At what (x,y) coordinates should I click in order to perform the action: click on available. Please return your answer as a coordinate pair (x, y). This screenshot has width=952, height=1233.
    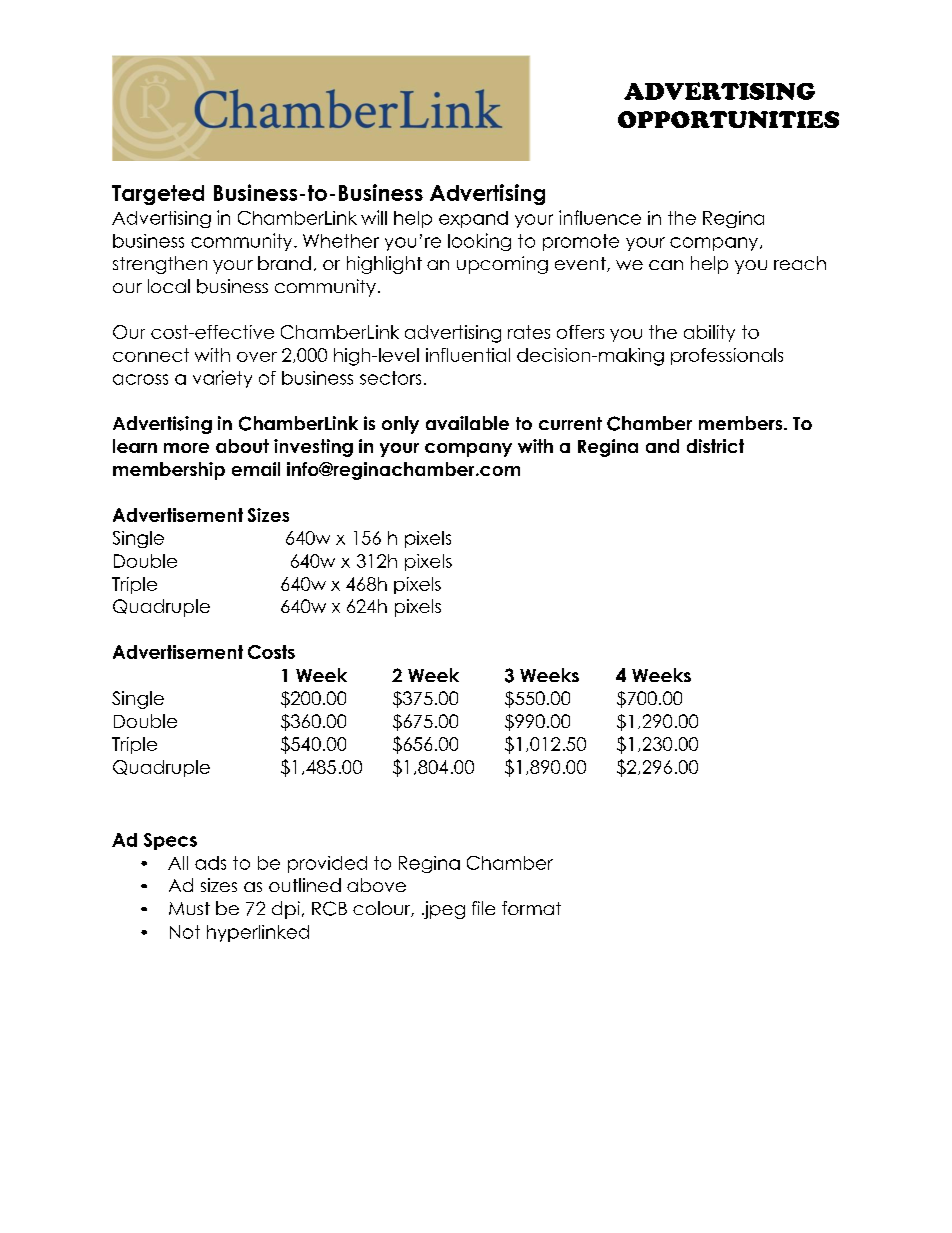
    Looking at the image, I should click on (467, 423).
